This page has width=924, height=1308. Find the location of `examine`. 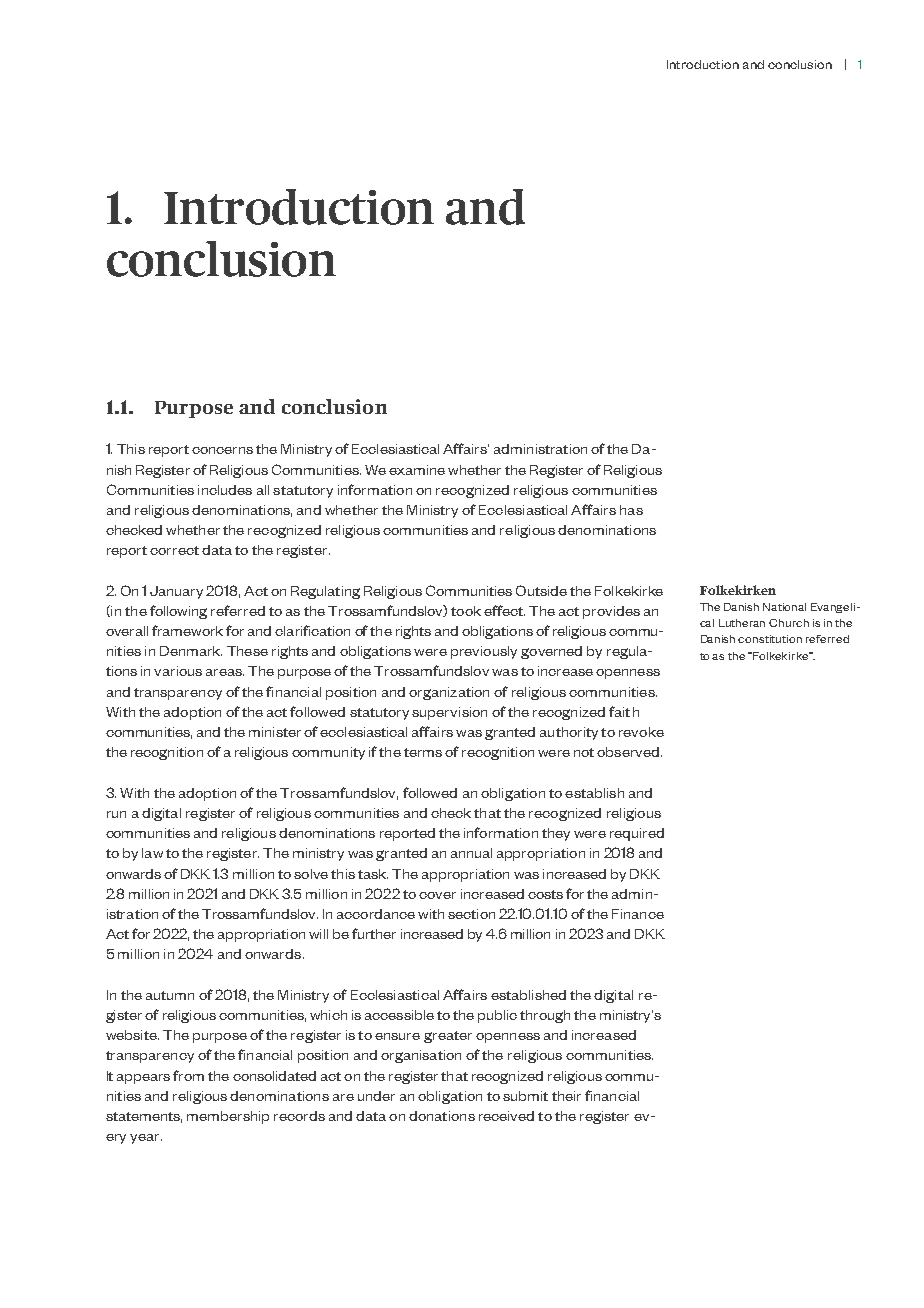

examine is located at coordinates (417, 470).
